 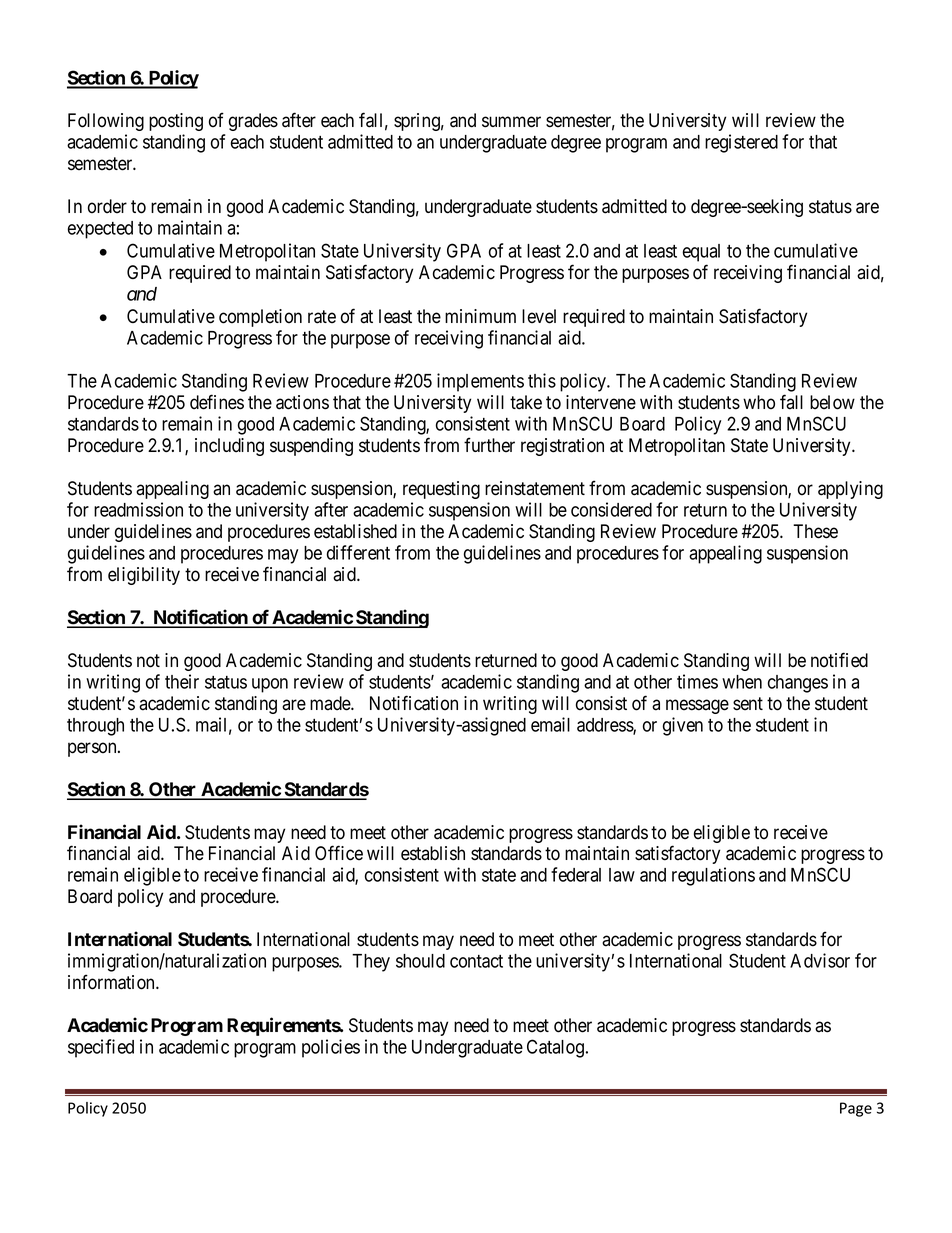 I want to click on regulations, so click(x=713, y=876).
